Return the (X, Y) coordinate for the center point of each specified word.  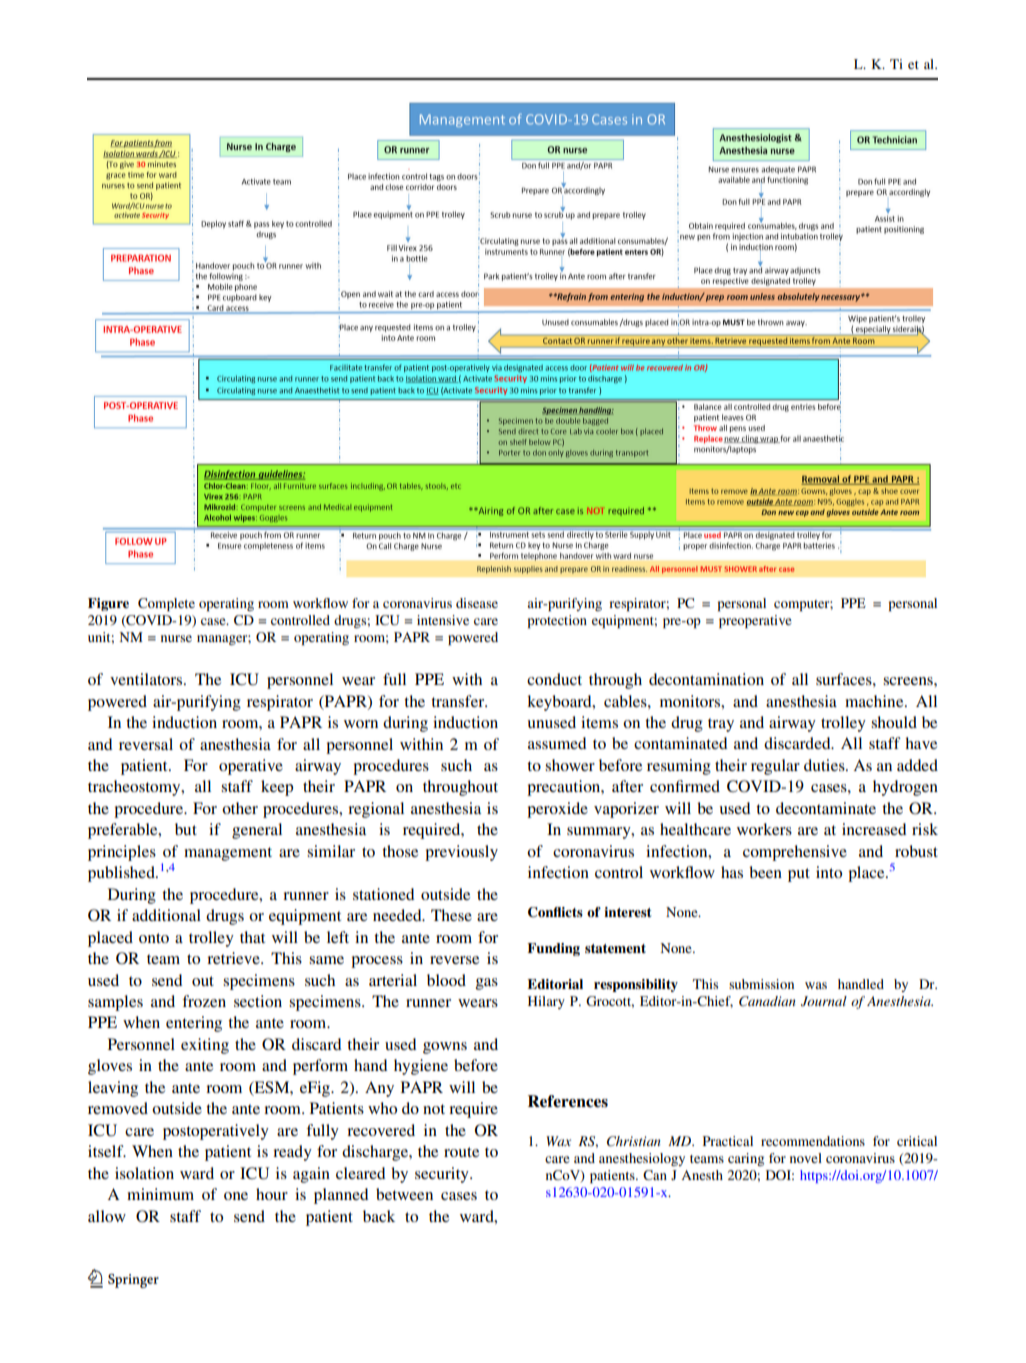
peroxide (557, 810)
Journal (824, 1001)
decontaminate (826, 808)
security (443, 1175)
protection (557, 621)
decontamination (706, 679)
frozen (204, 1001)
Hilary (546, 1002)
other (240, 808)
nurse (176, 638)
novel (806, 1158)
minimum (160, 1194)
